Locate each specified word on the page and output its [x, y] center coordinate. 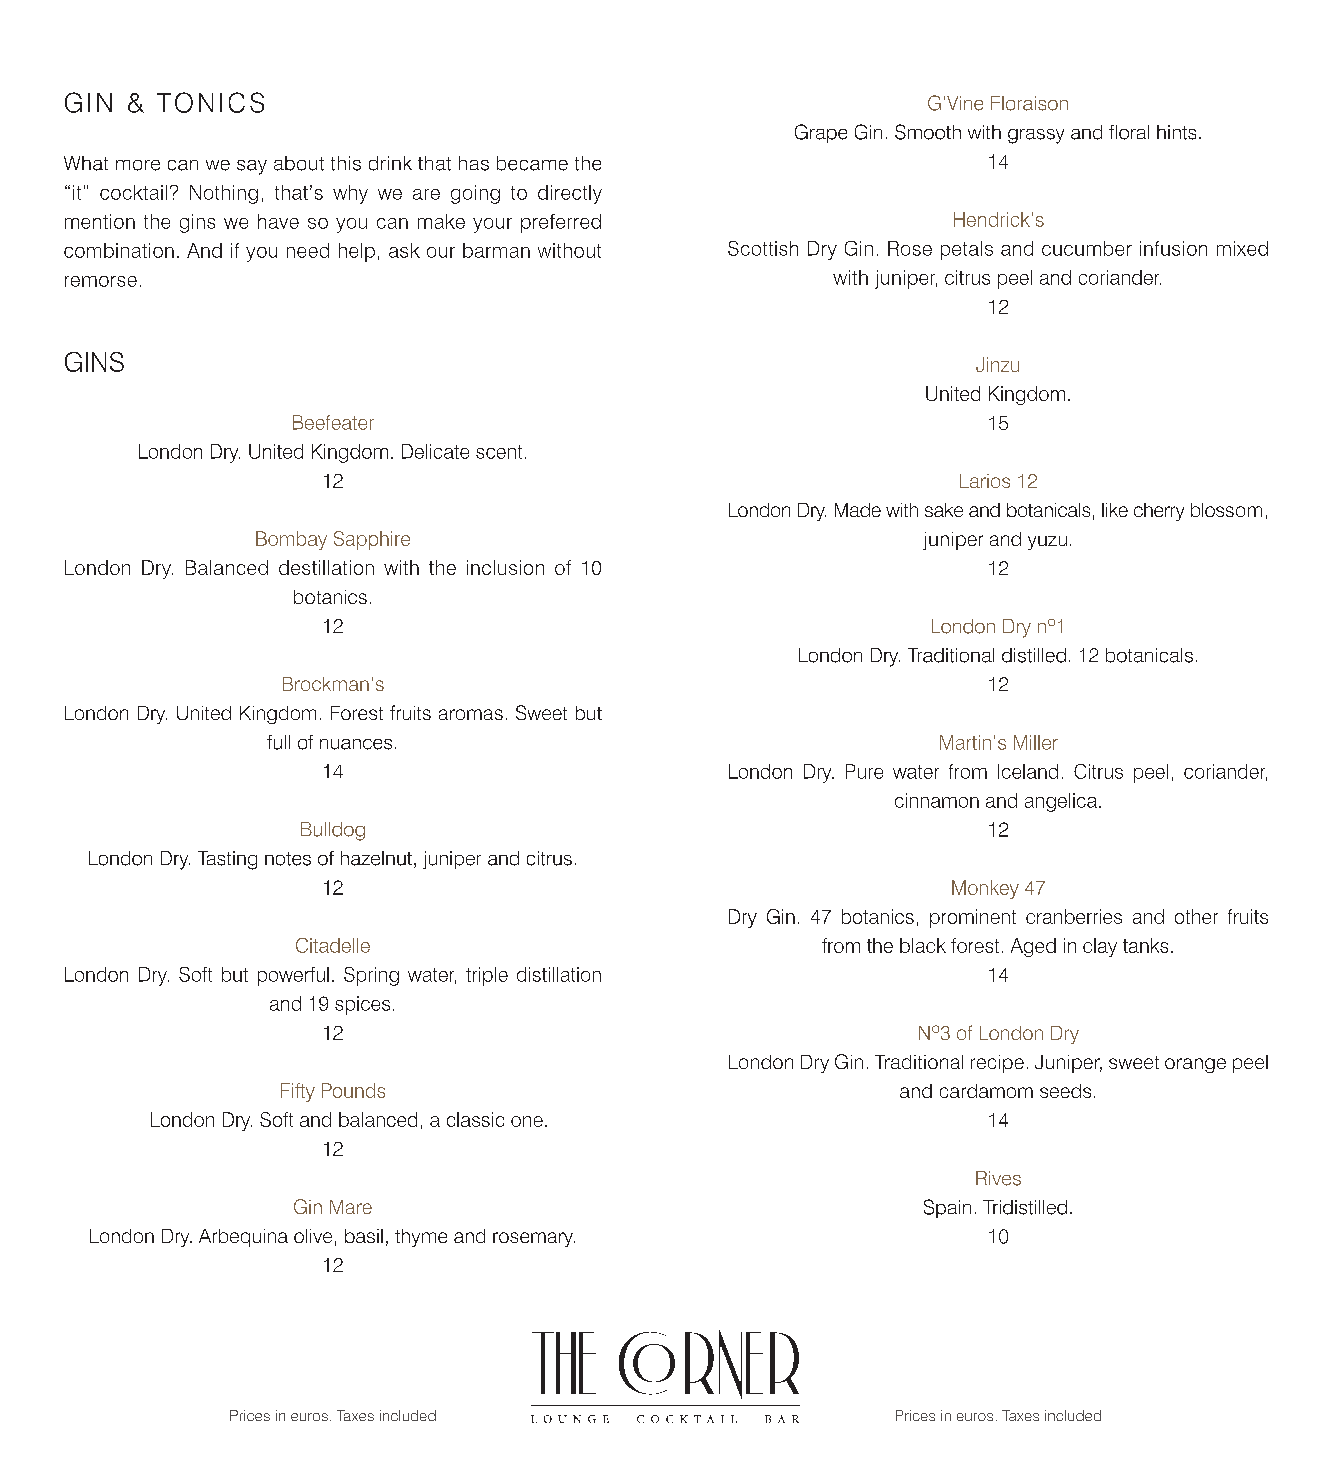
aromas [471, 714]
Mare [351, 1207]
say [252, 167]
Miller [1036, 742]
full [278, 742]
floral [1129, 132]
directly [570, 194]
